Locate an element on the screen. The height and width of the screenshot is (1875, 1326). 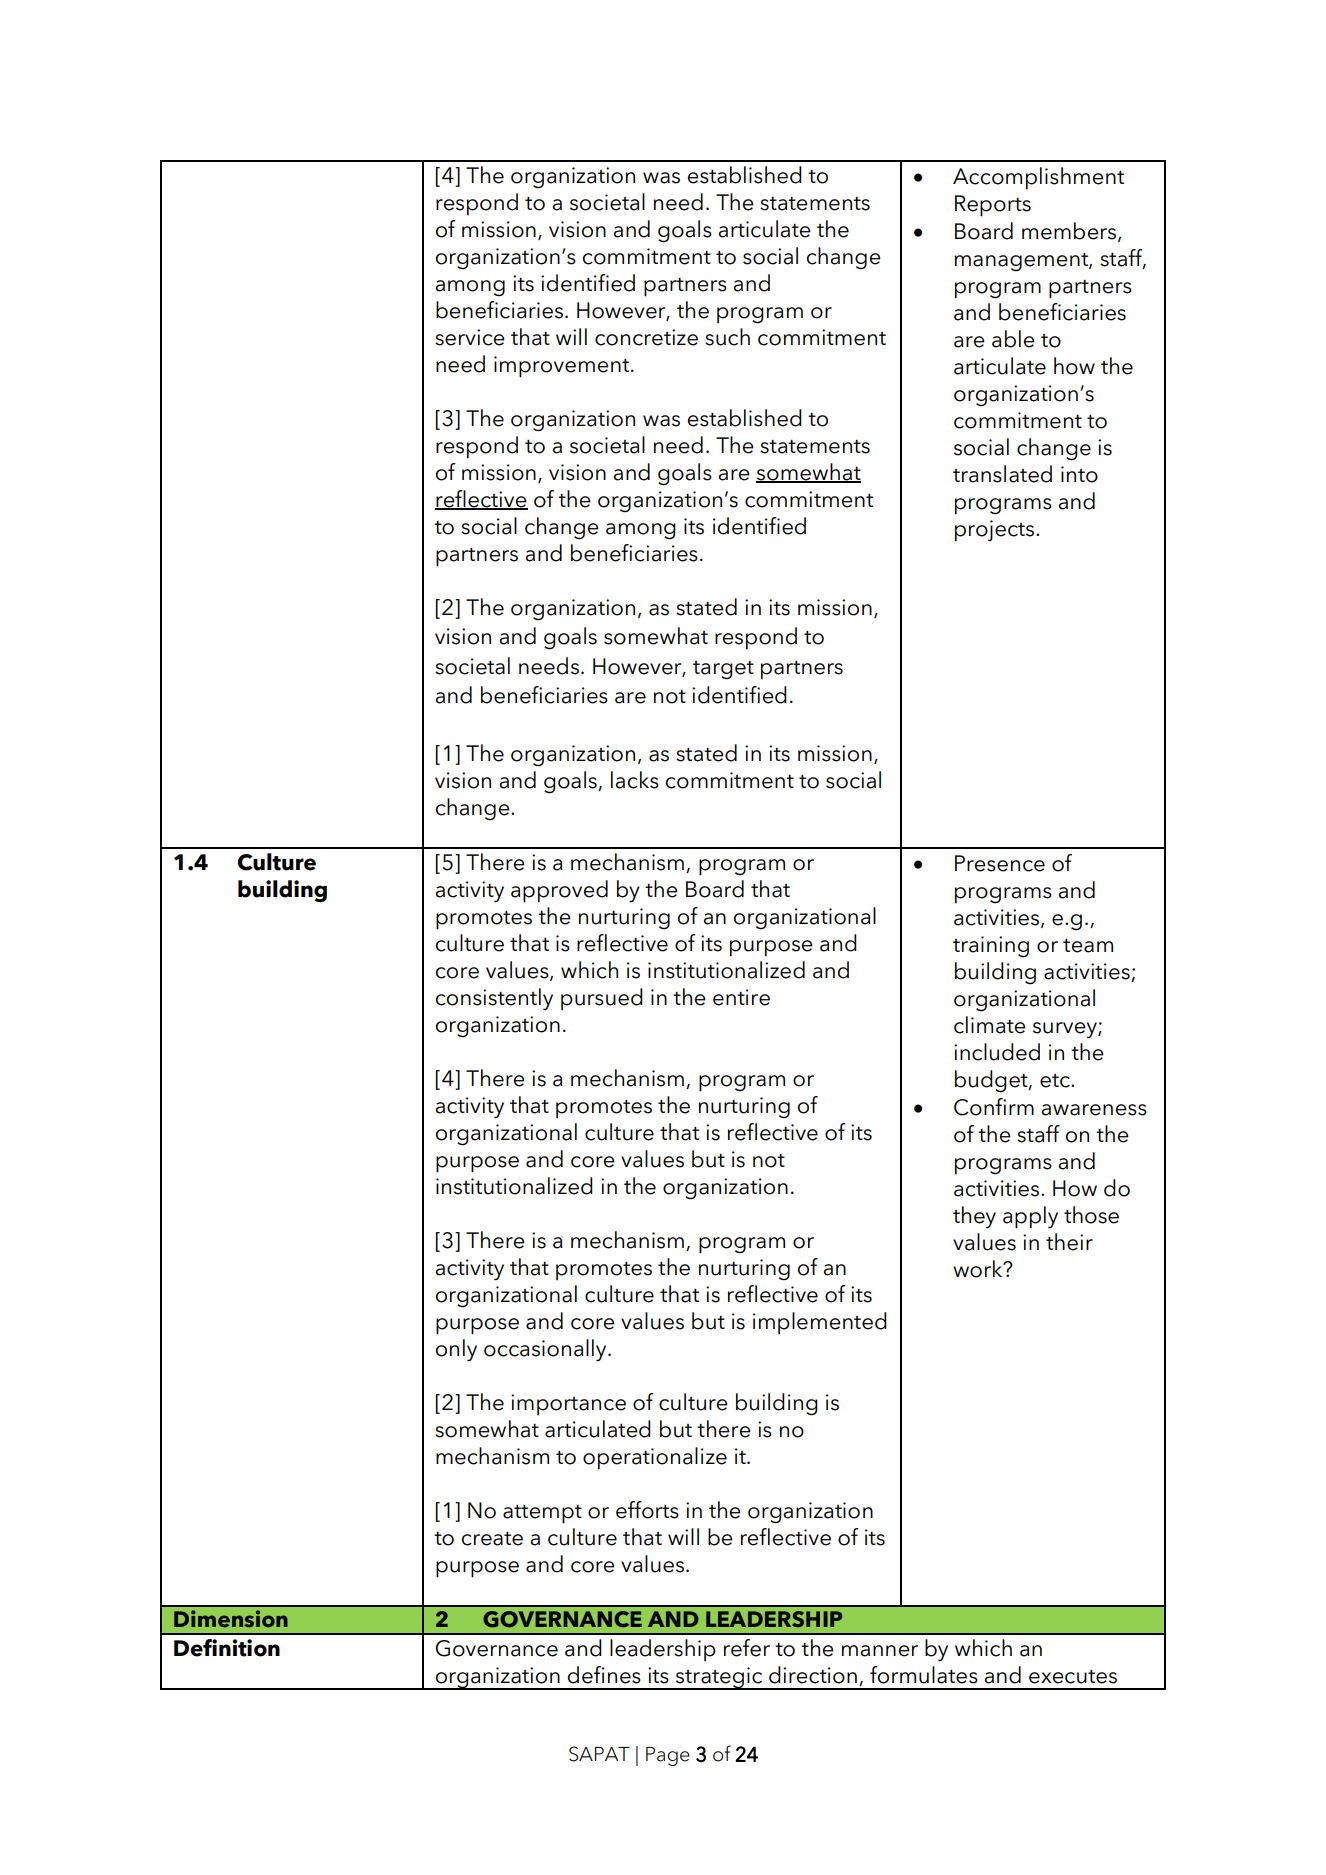
Reports is located at coordinates (993, 206).
